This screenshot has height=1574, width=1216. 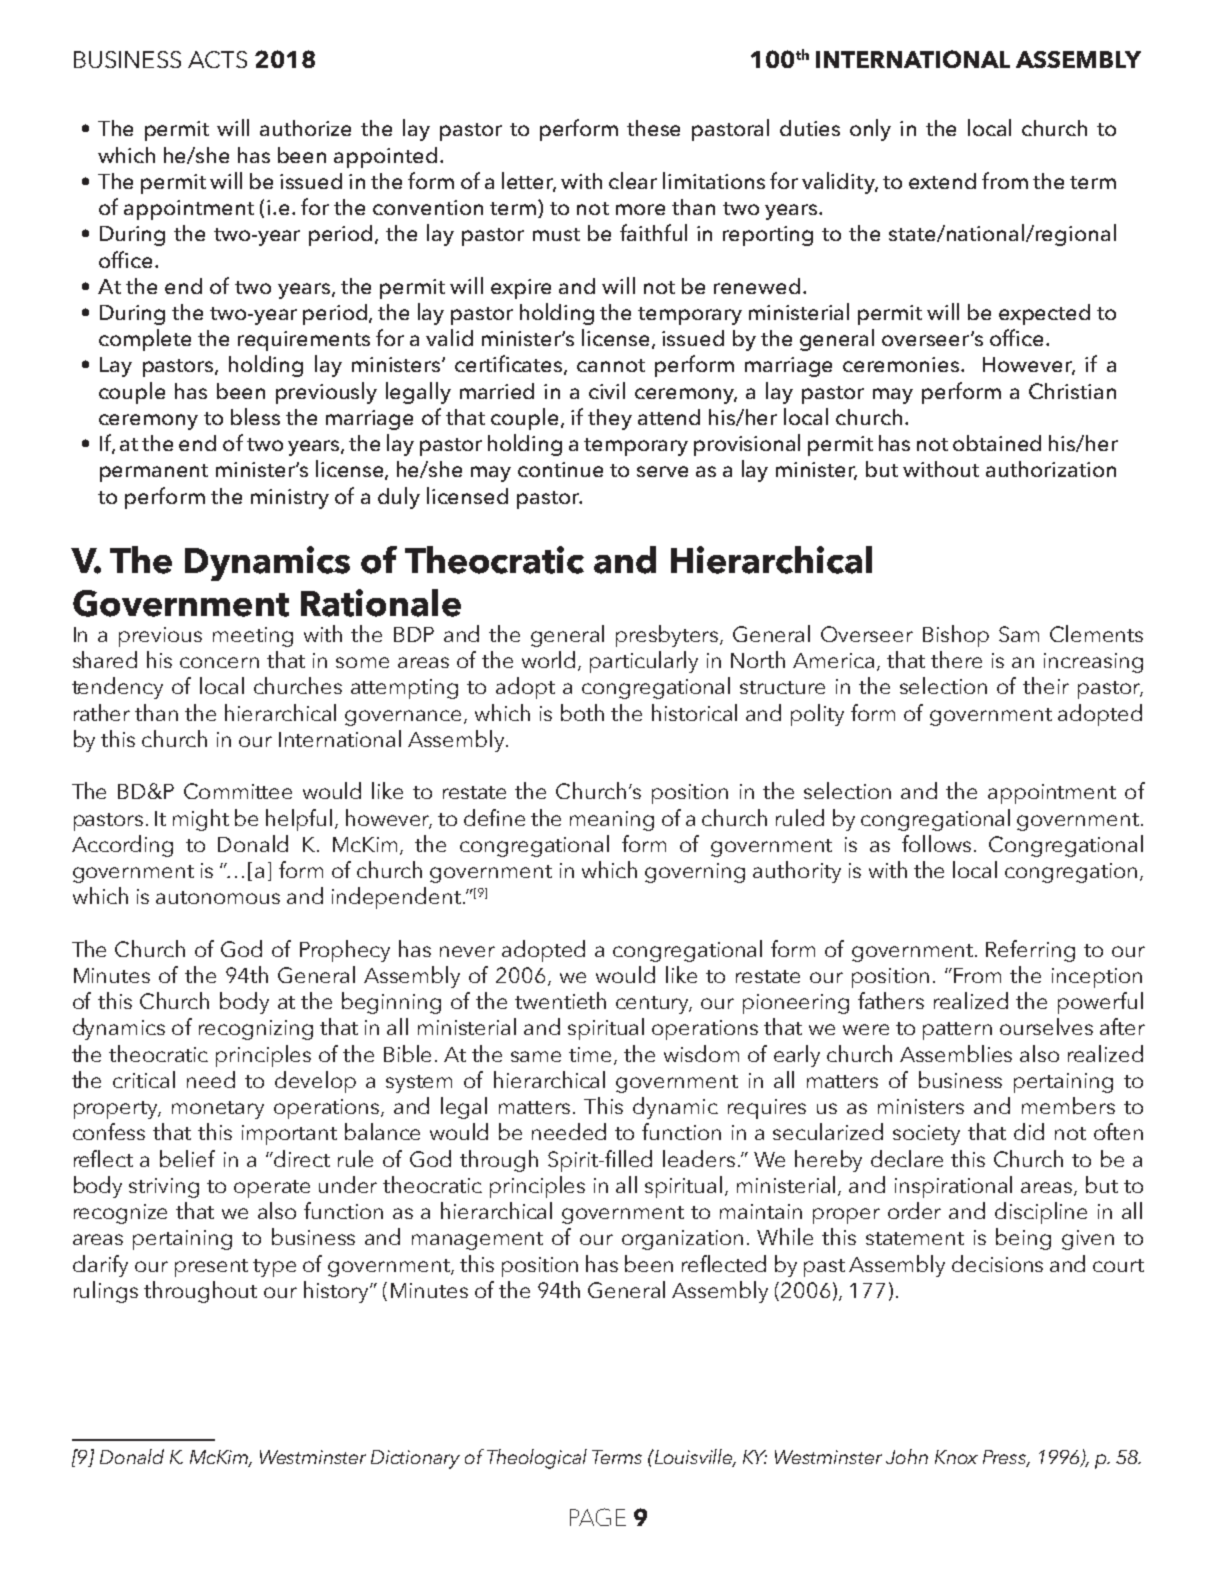 I want to click on Committee, so click(x=238, y=791).
